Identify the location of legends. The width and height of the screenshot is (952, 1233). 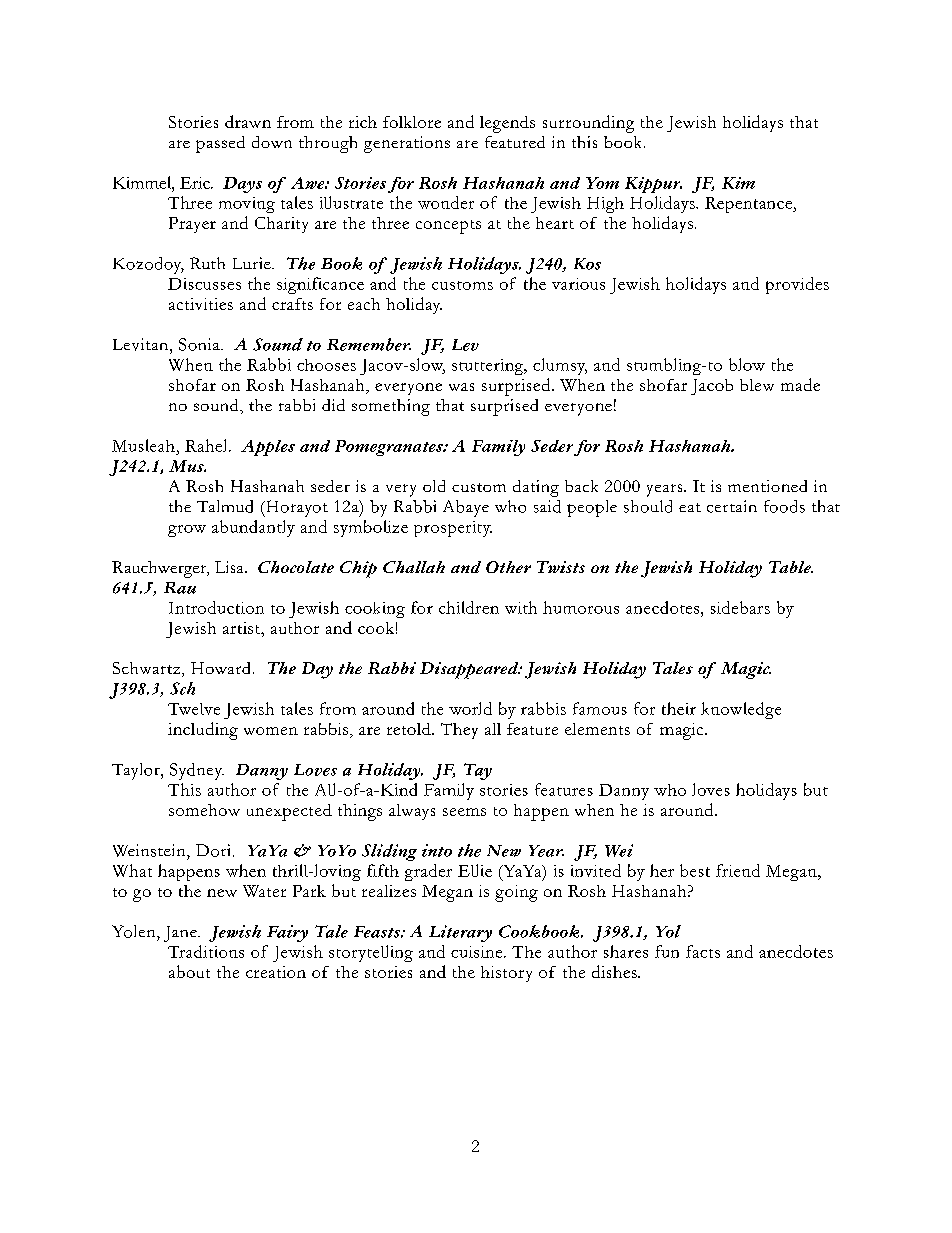
(507, 124).
